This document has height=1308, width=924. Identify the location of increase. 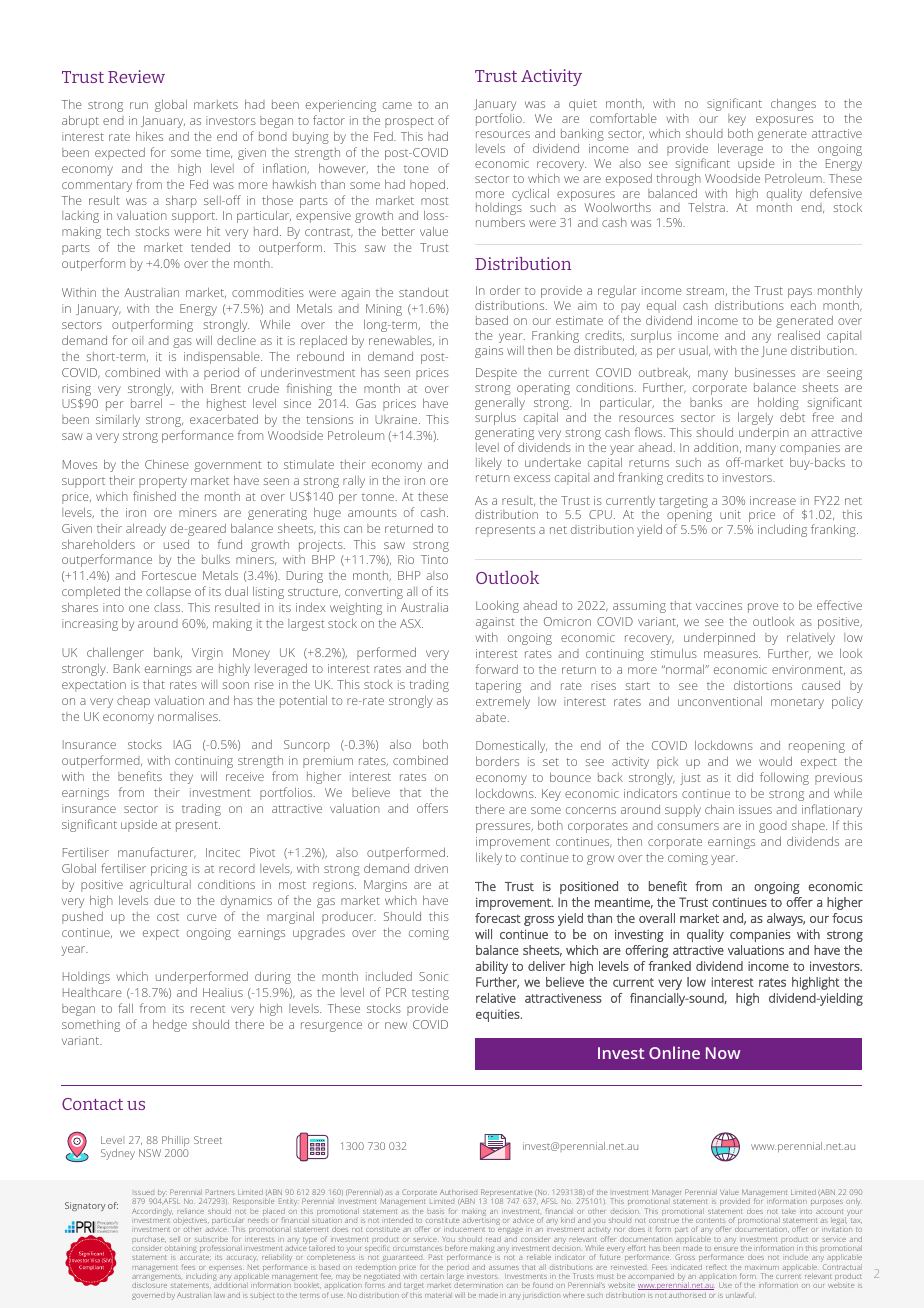
(773, 500).
